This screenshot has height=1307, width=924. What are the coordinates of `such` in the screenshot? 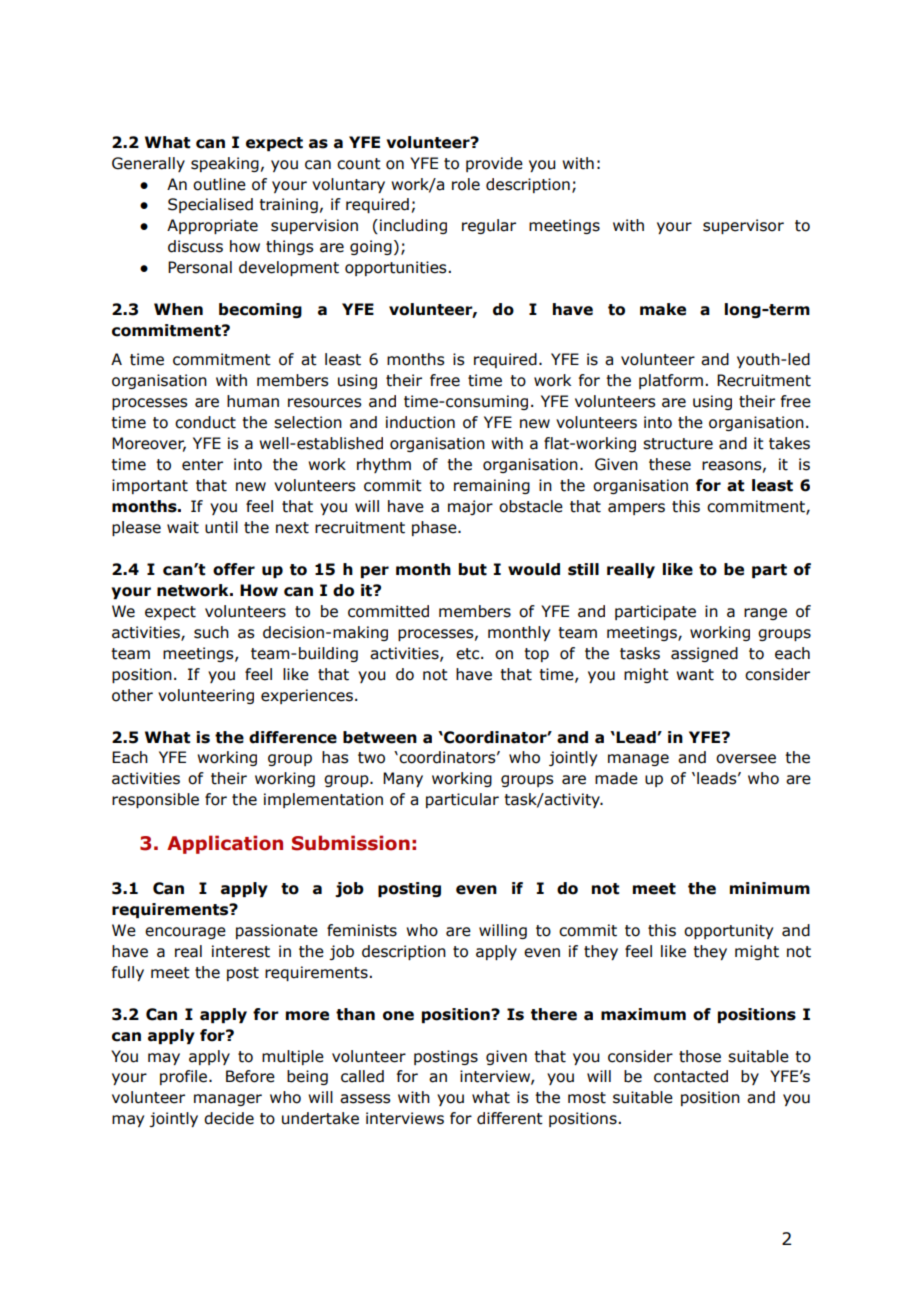 It's located at (211, 632).
